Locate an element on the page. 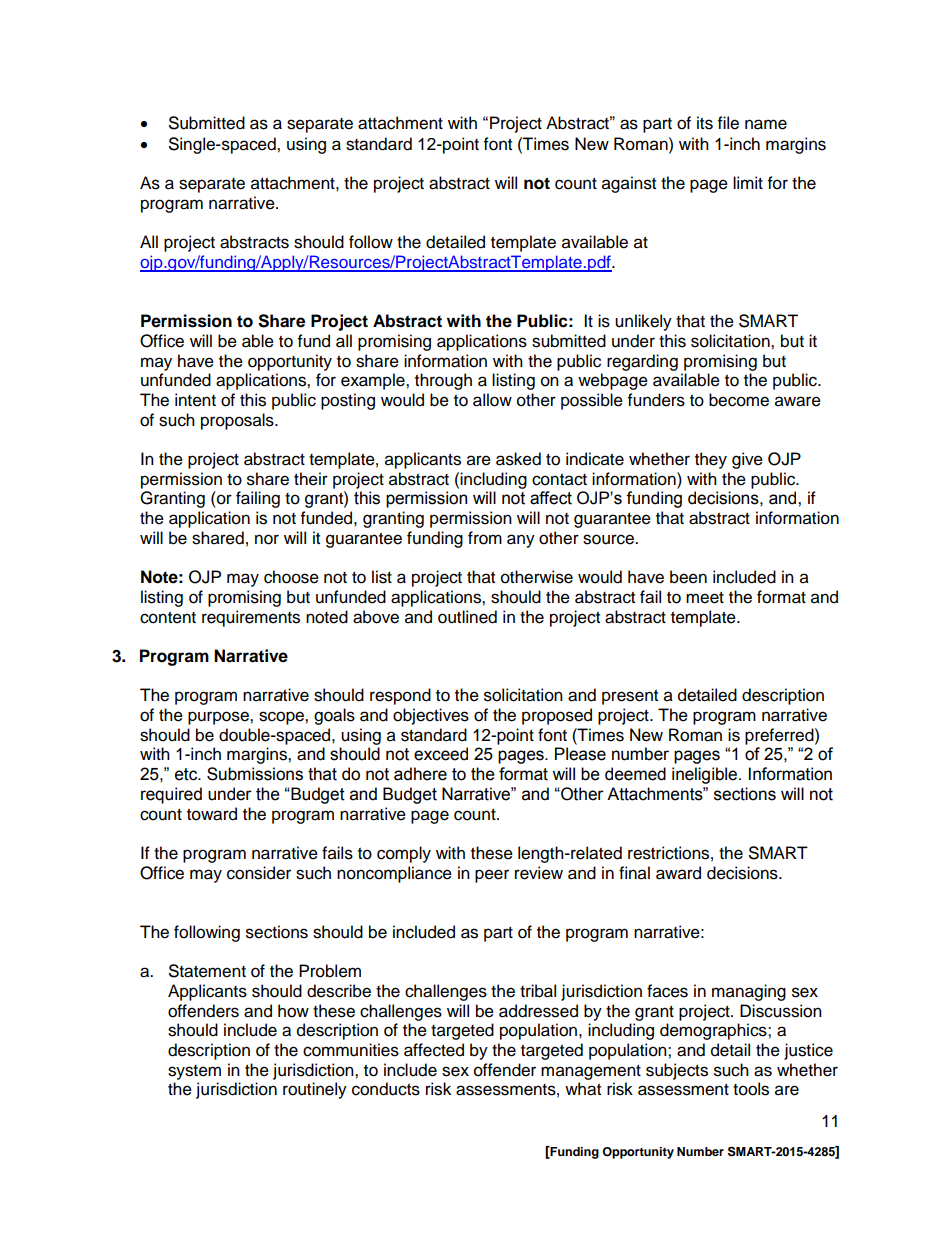 Image resolution: width=952 pixels, height=1233 pixels. system is located at coordinates (194, 1072).
